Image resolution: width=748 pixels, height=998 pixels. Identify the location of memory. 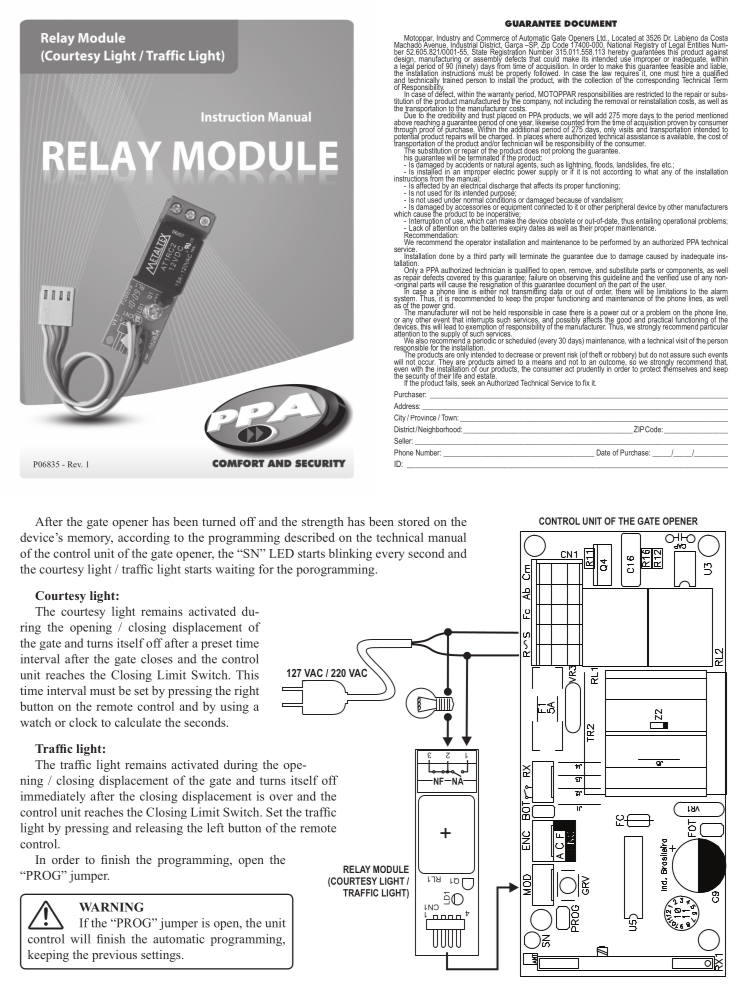
(90, 540).
